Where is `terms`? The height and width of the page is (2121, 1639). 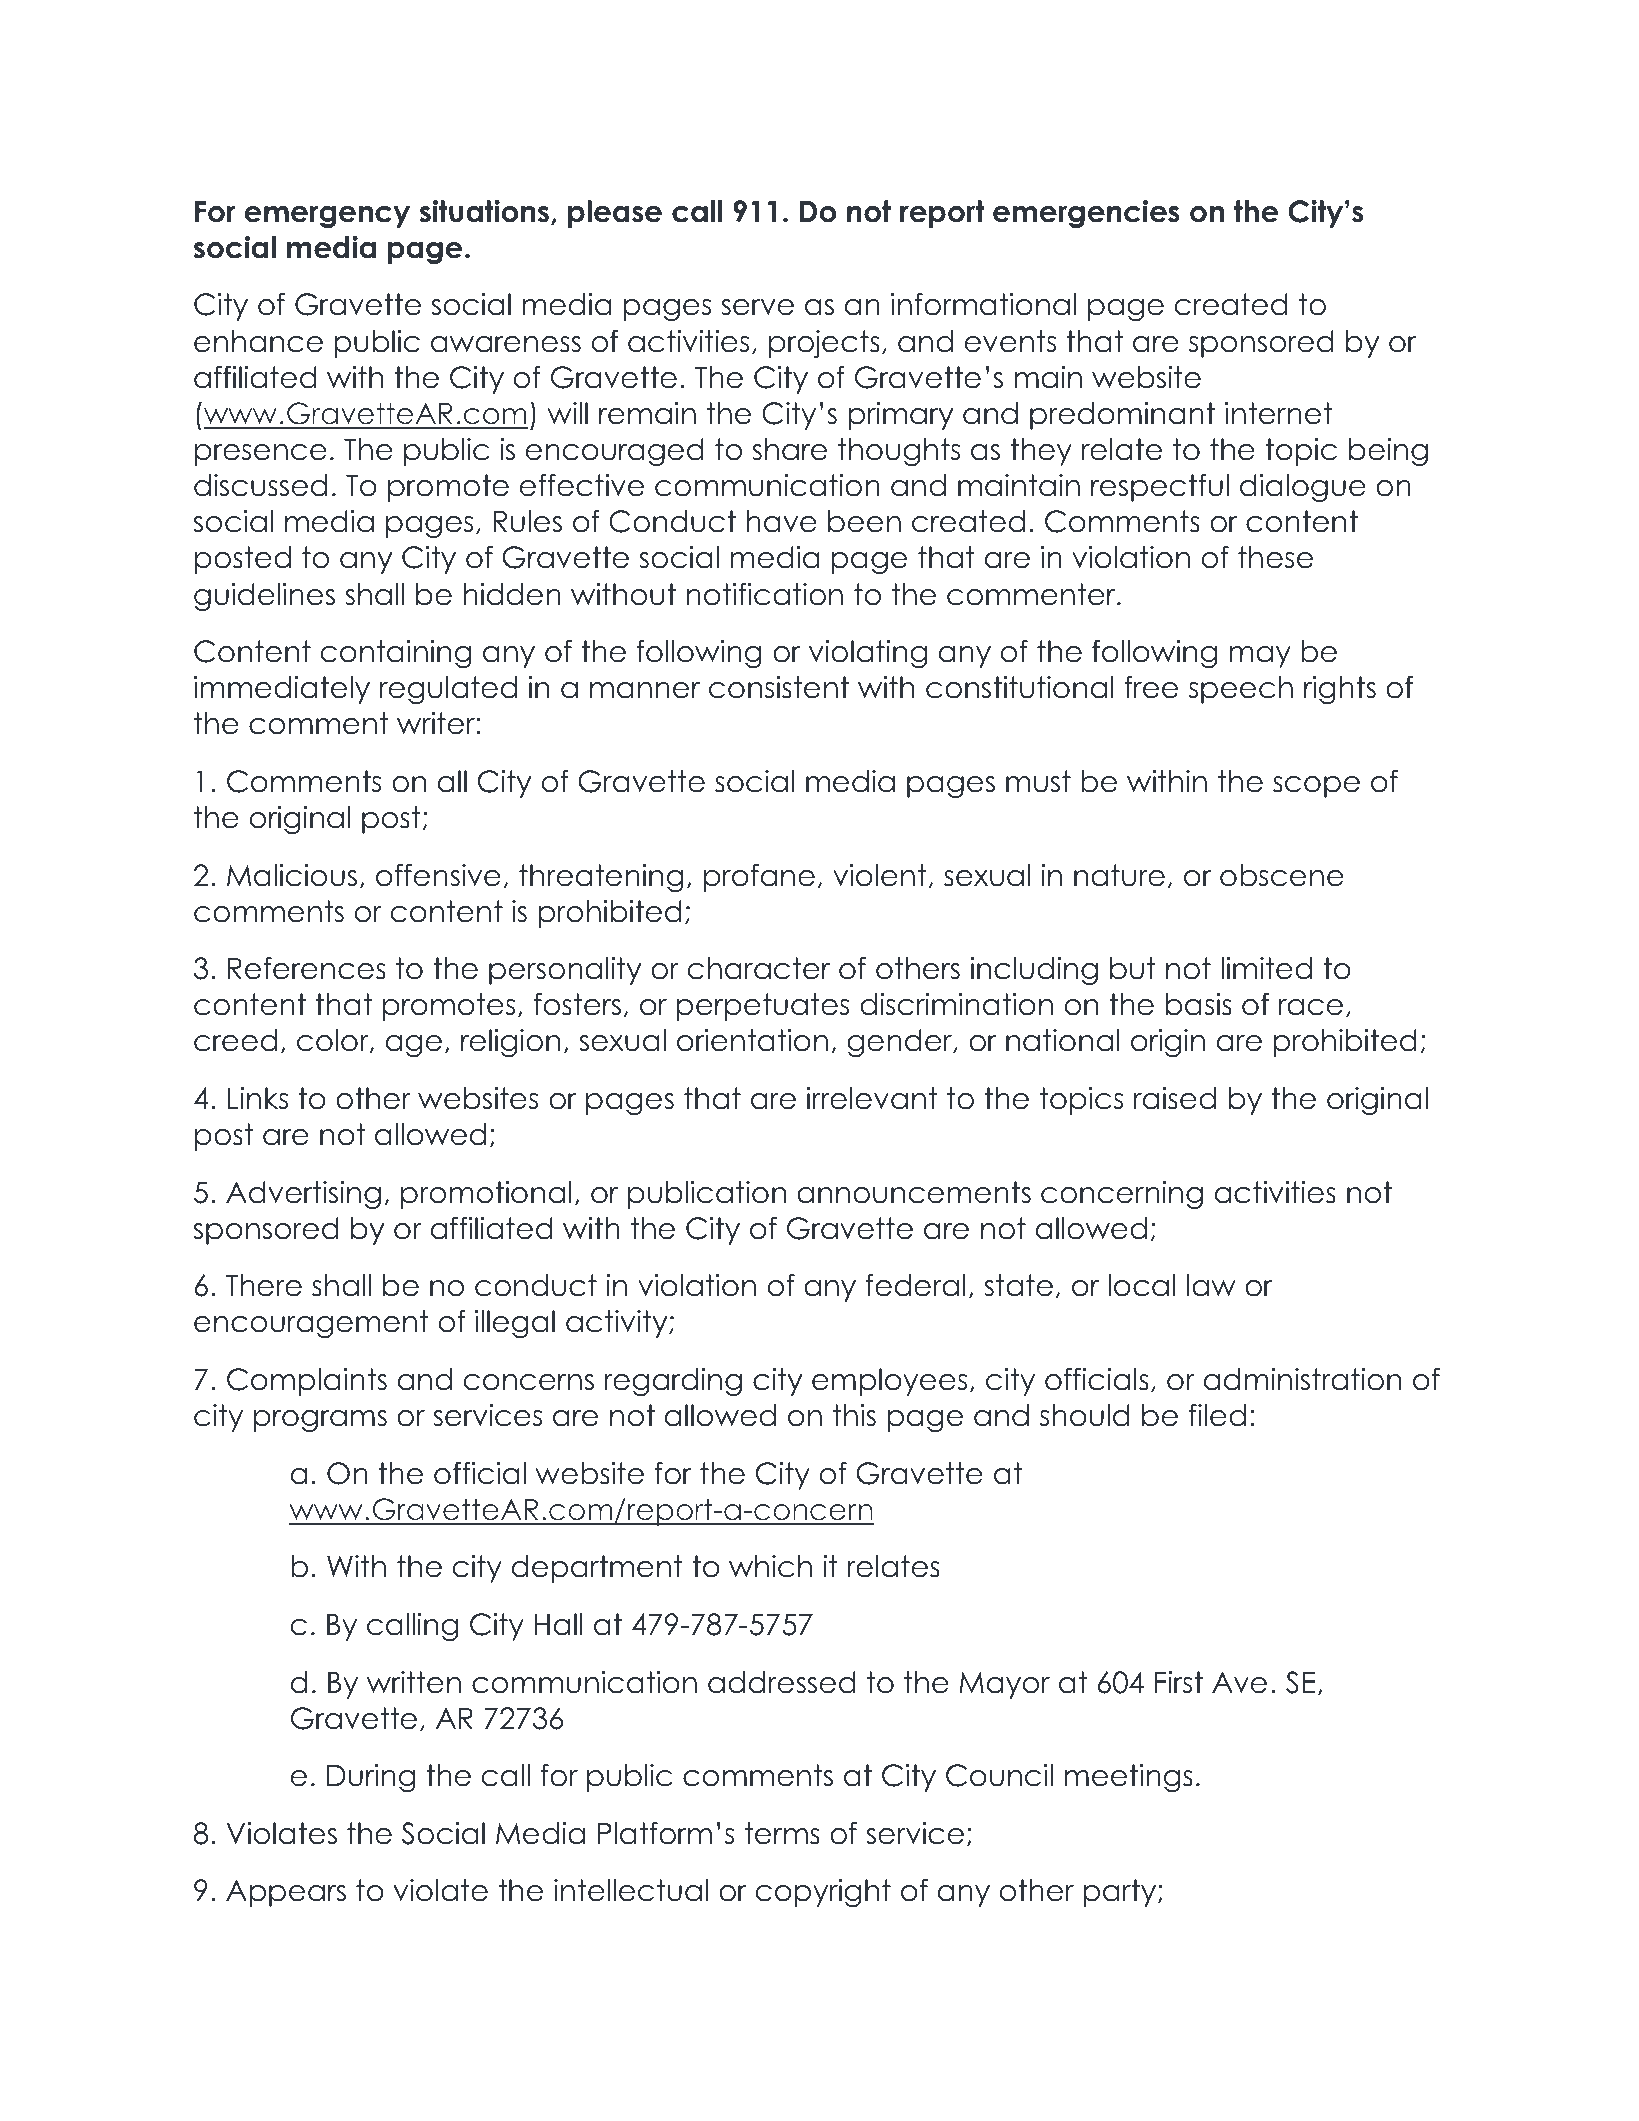 terms is located at coordinates (782, 1833).
